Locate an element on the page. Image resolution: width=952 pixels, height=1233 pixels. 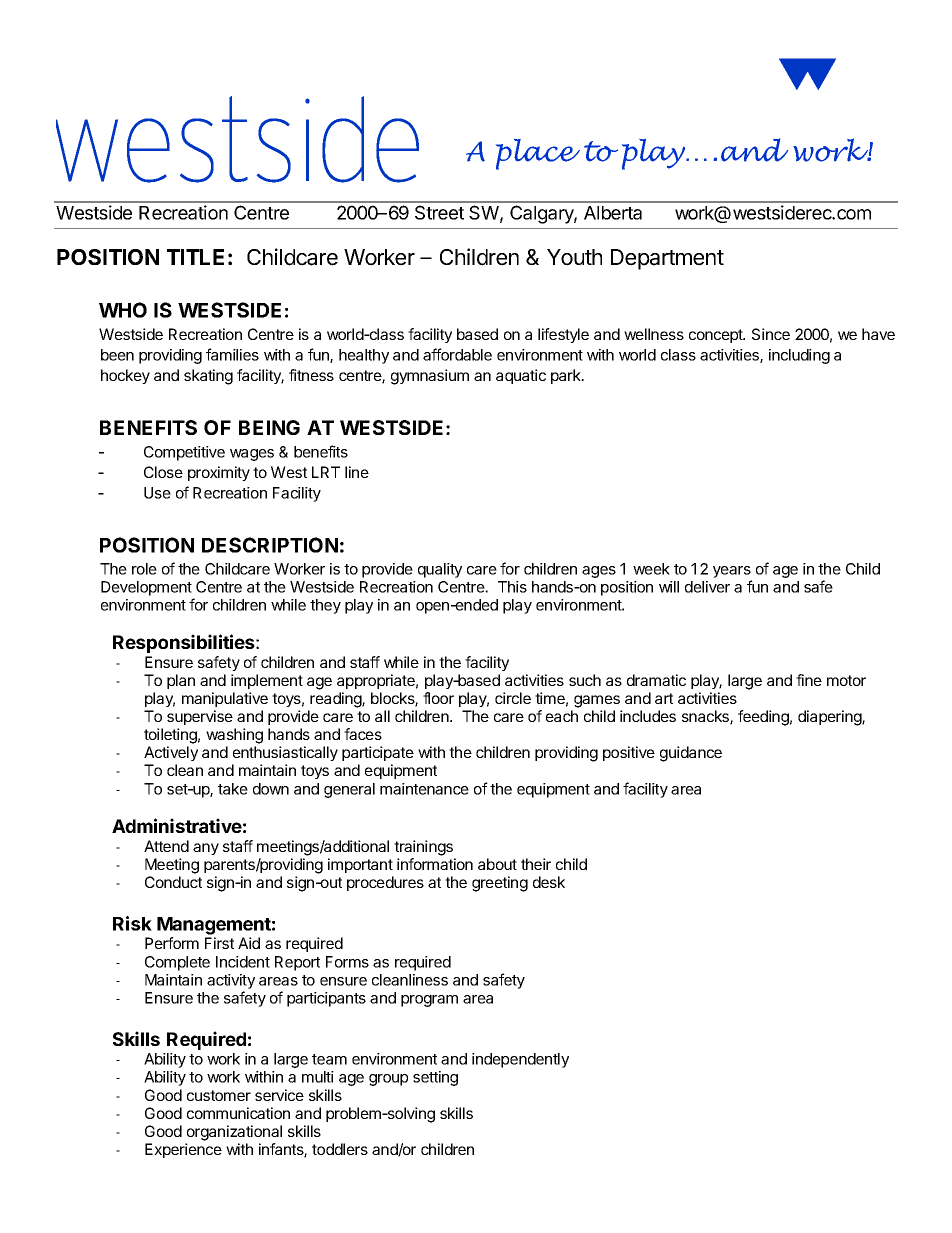
fine is located at coordinates (809, 680).
